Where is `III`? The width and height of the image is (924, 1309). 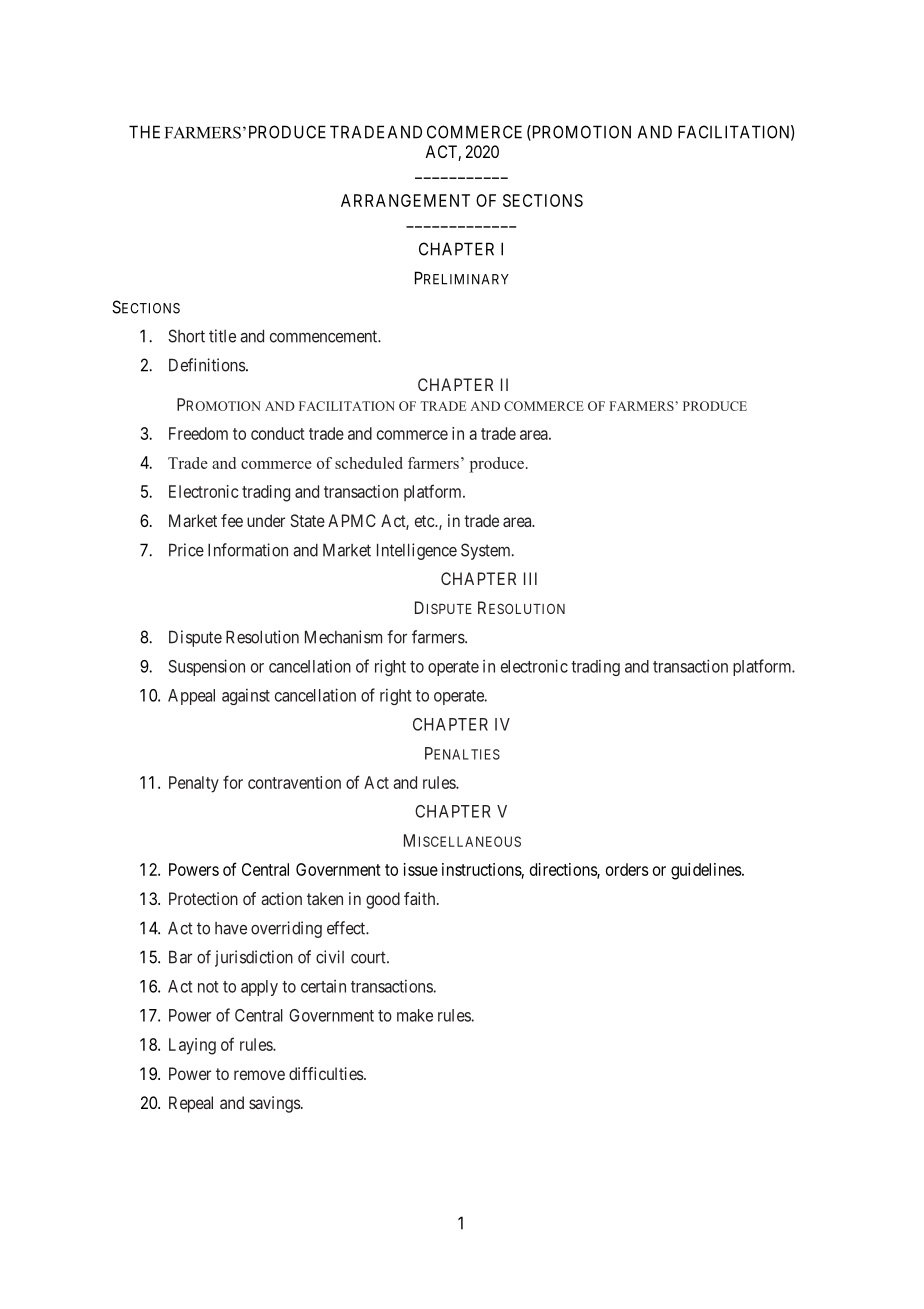
III is located at coordinates (530, 578).
